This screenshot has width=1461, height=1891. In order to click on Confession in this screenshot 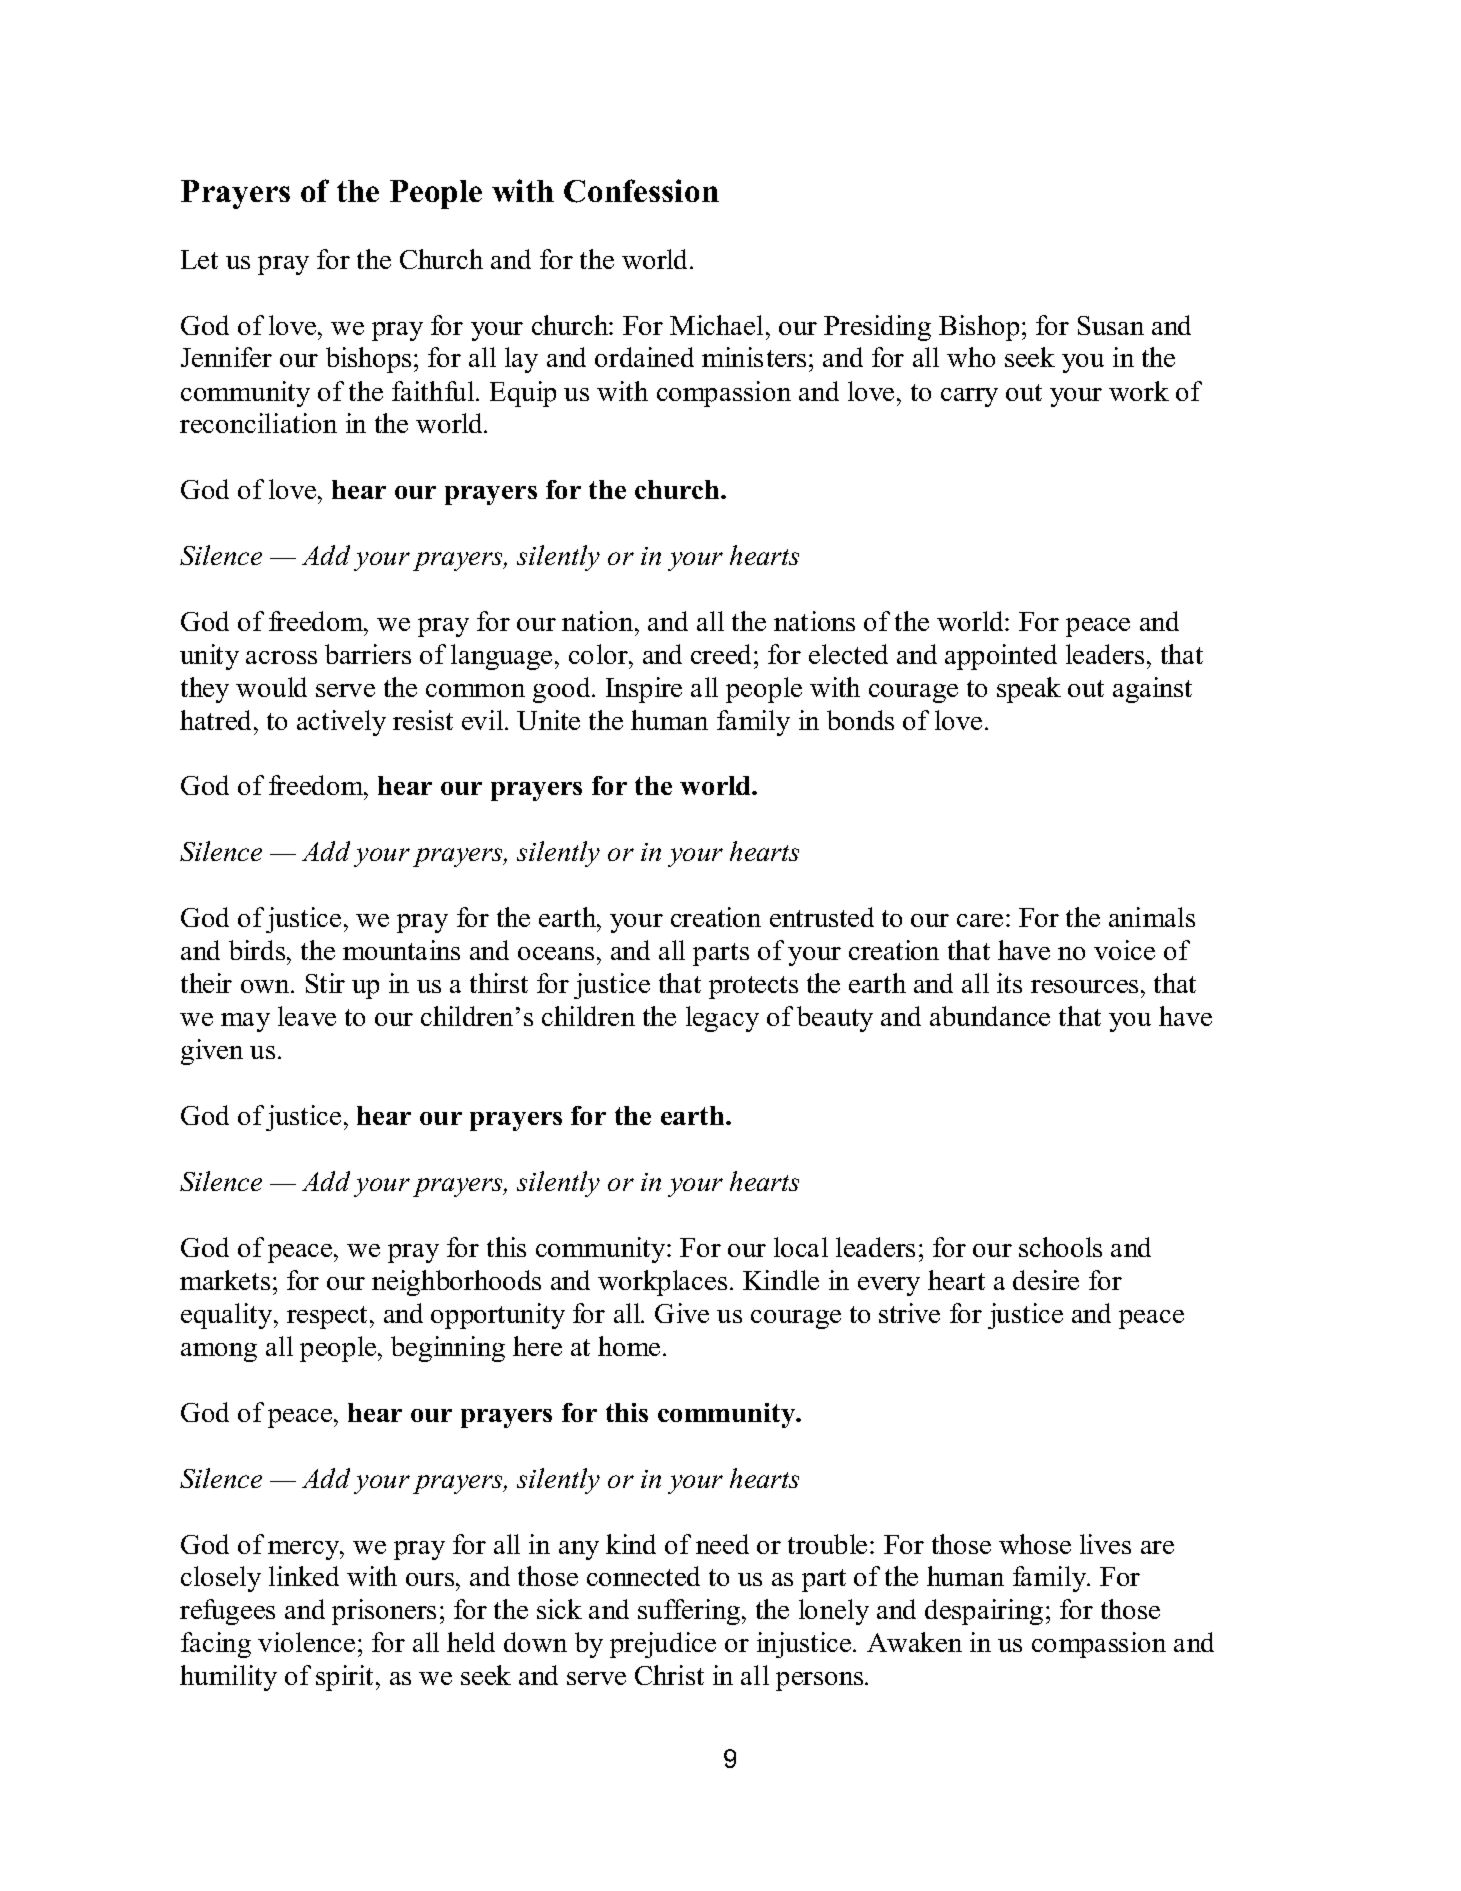, I will do `click(641, 191)`.
